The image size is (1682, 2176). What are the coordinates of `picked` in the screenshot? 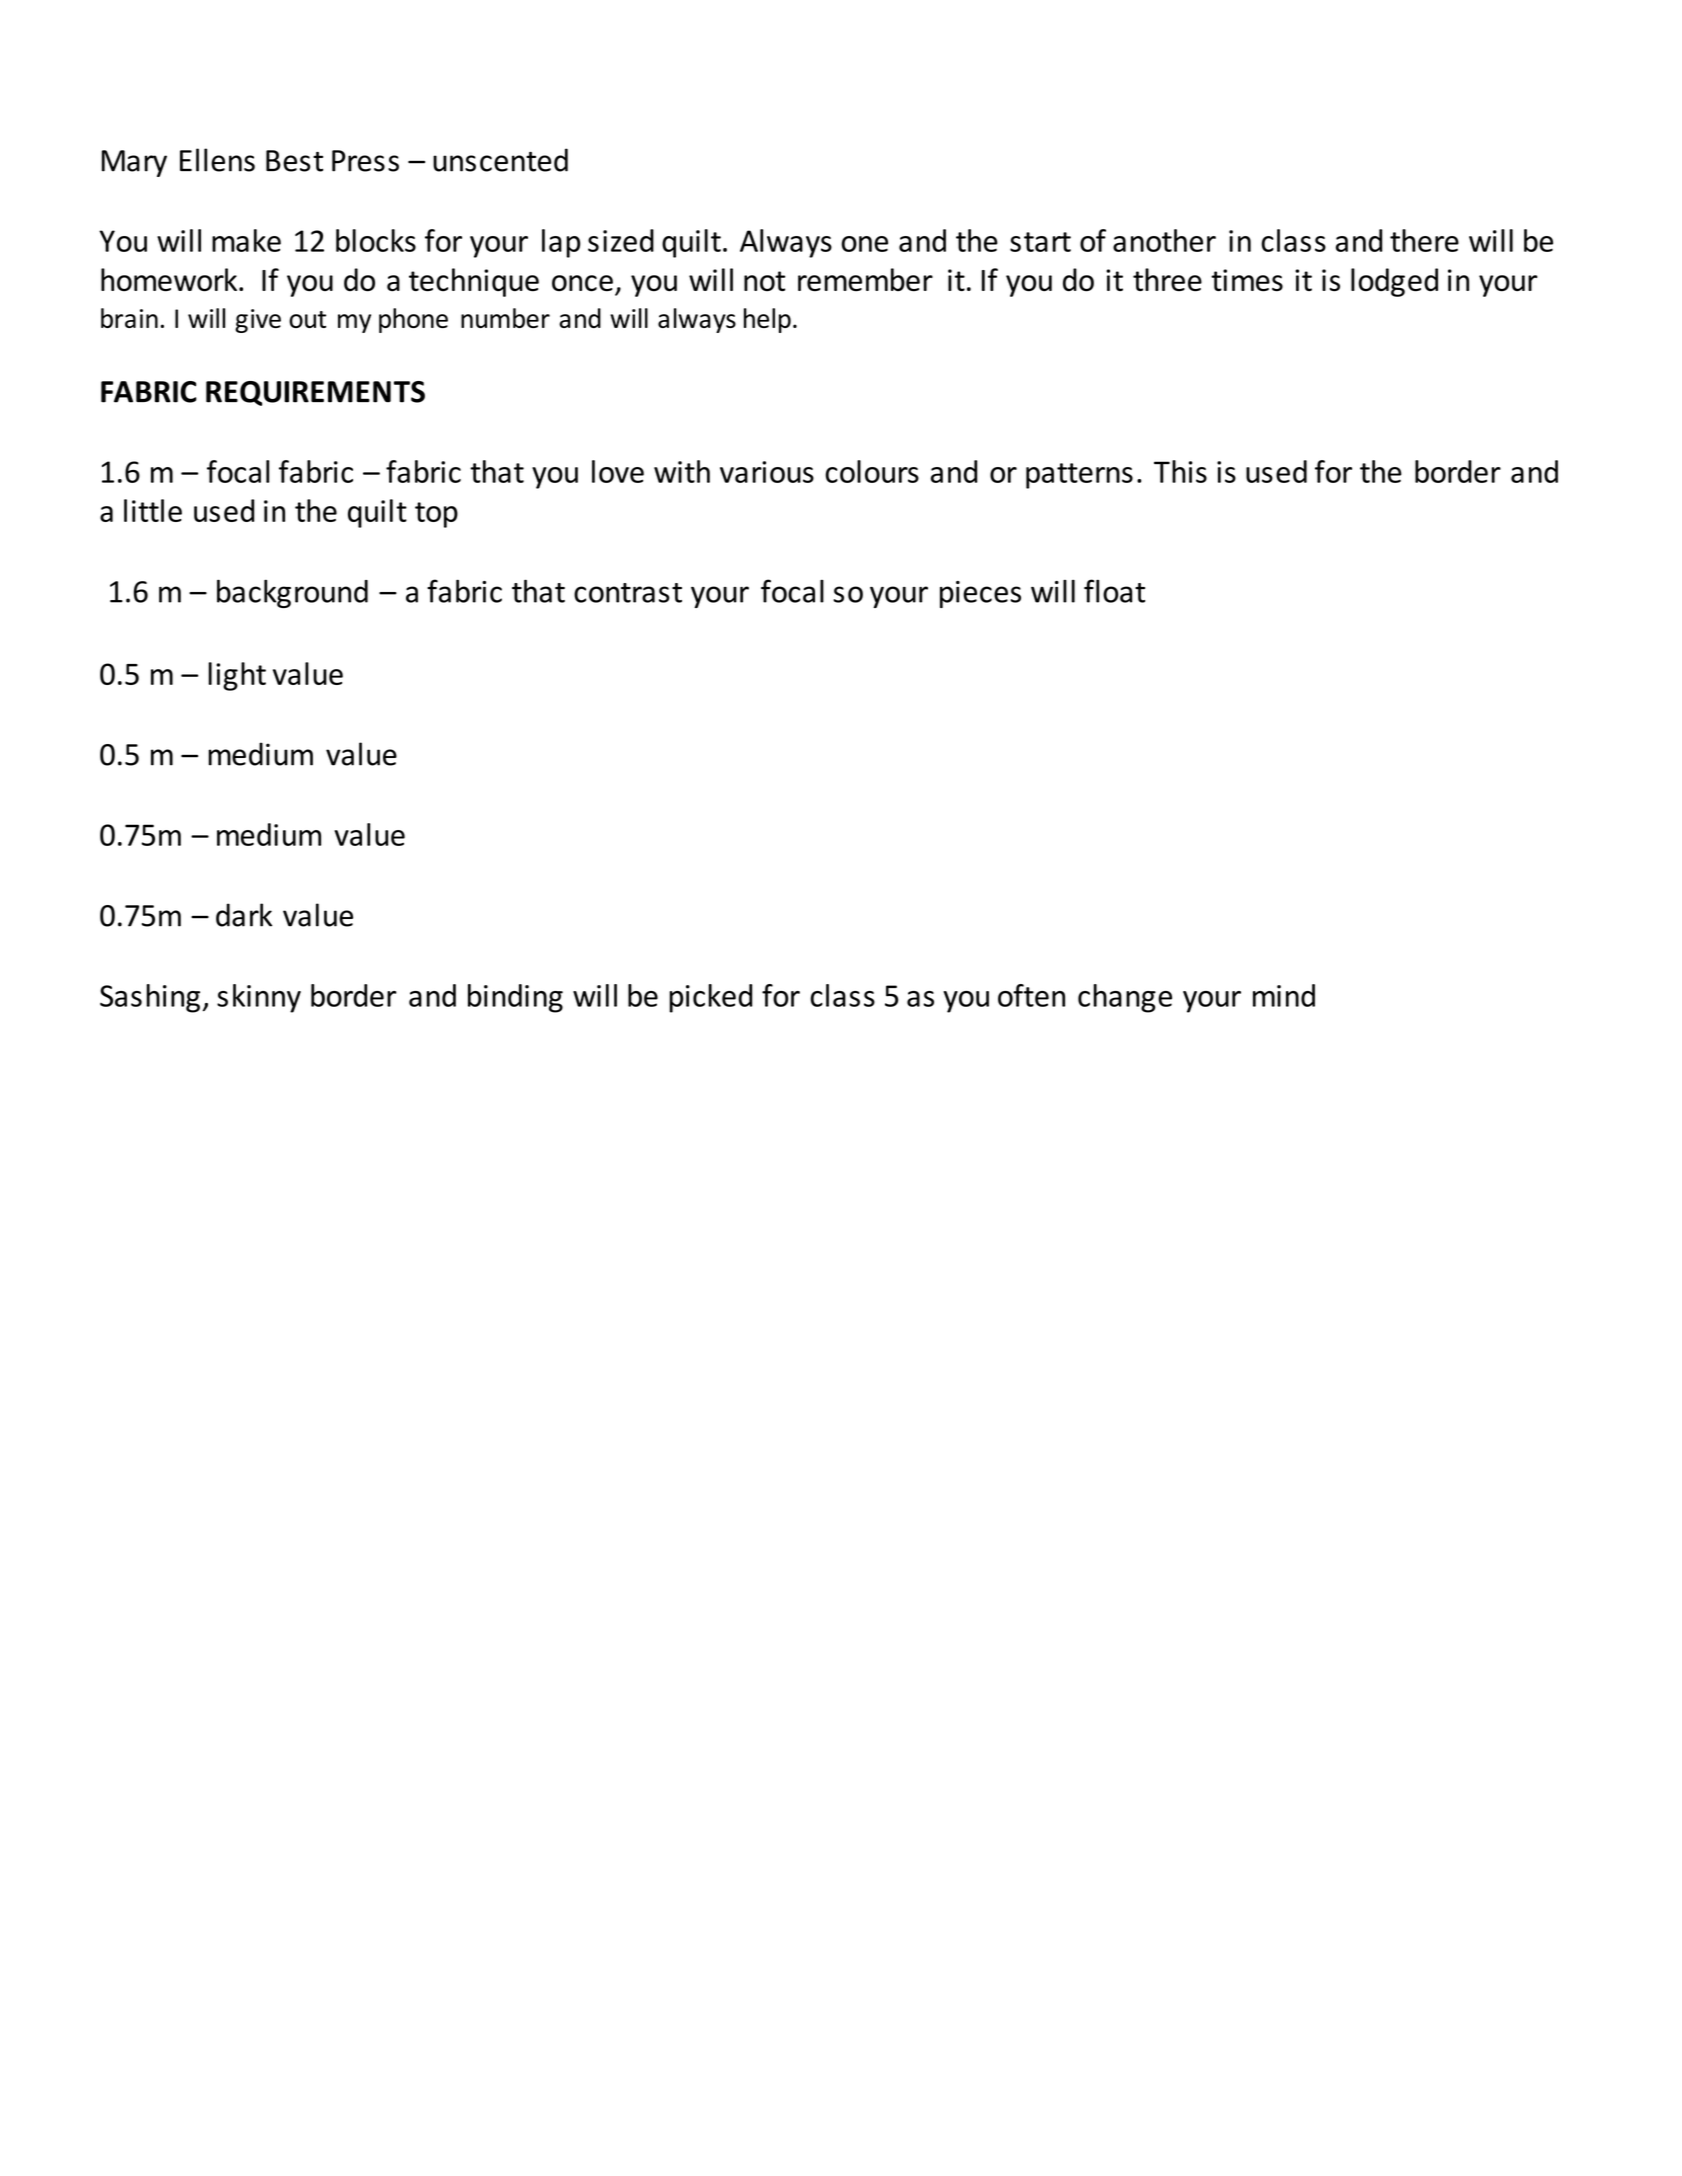 It's located at (710, 998).
